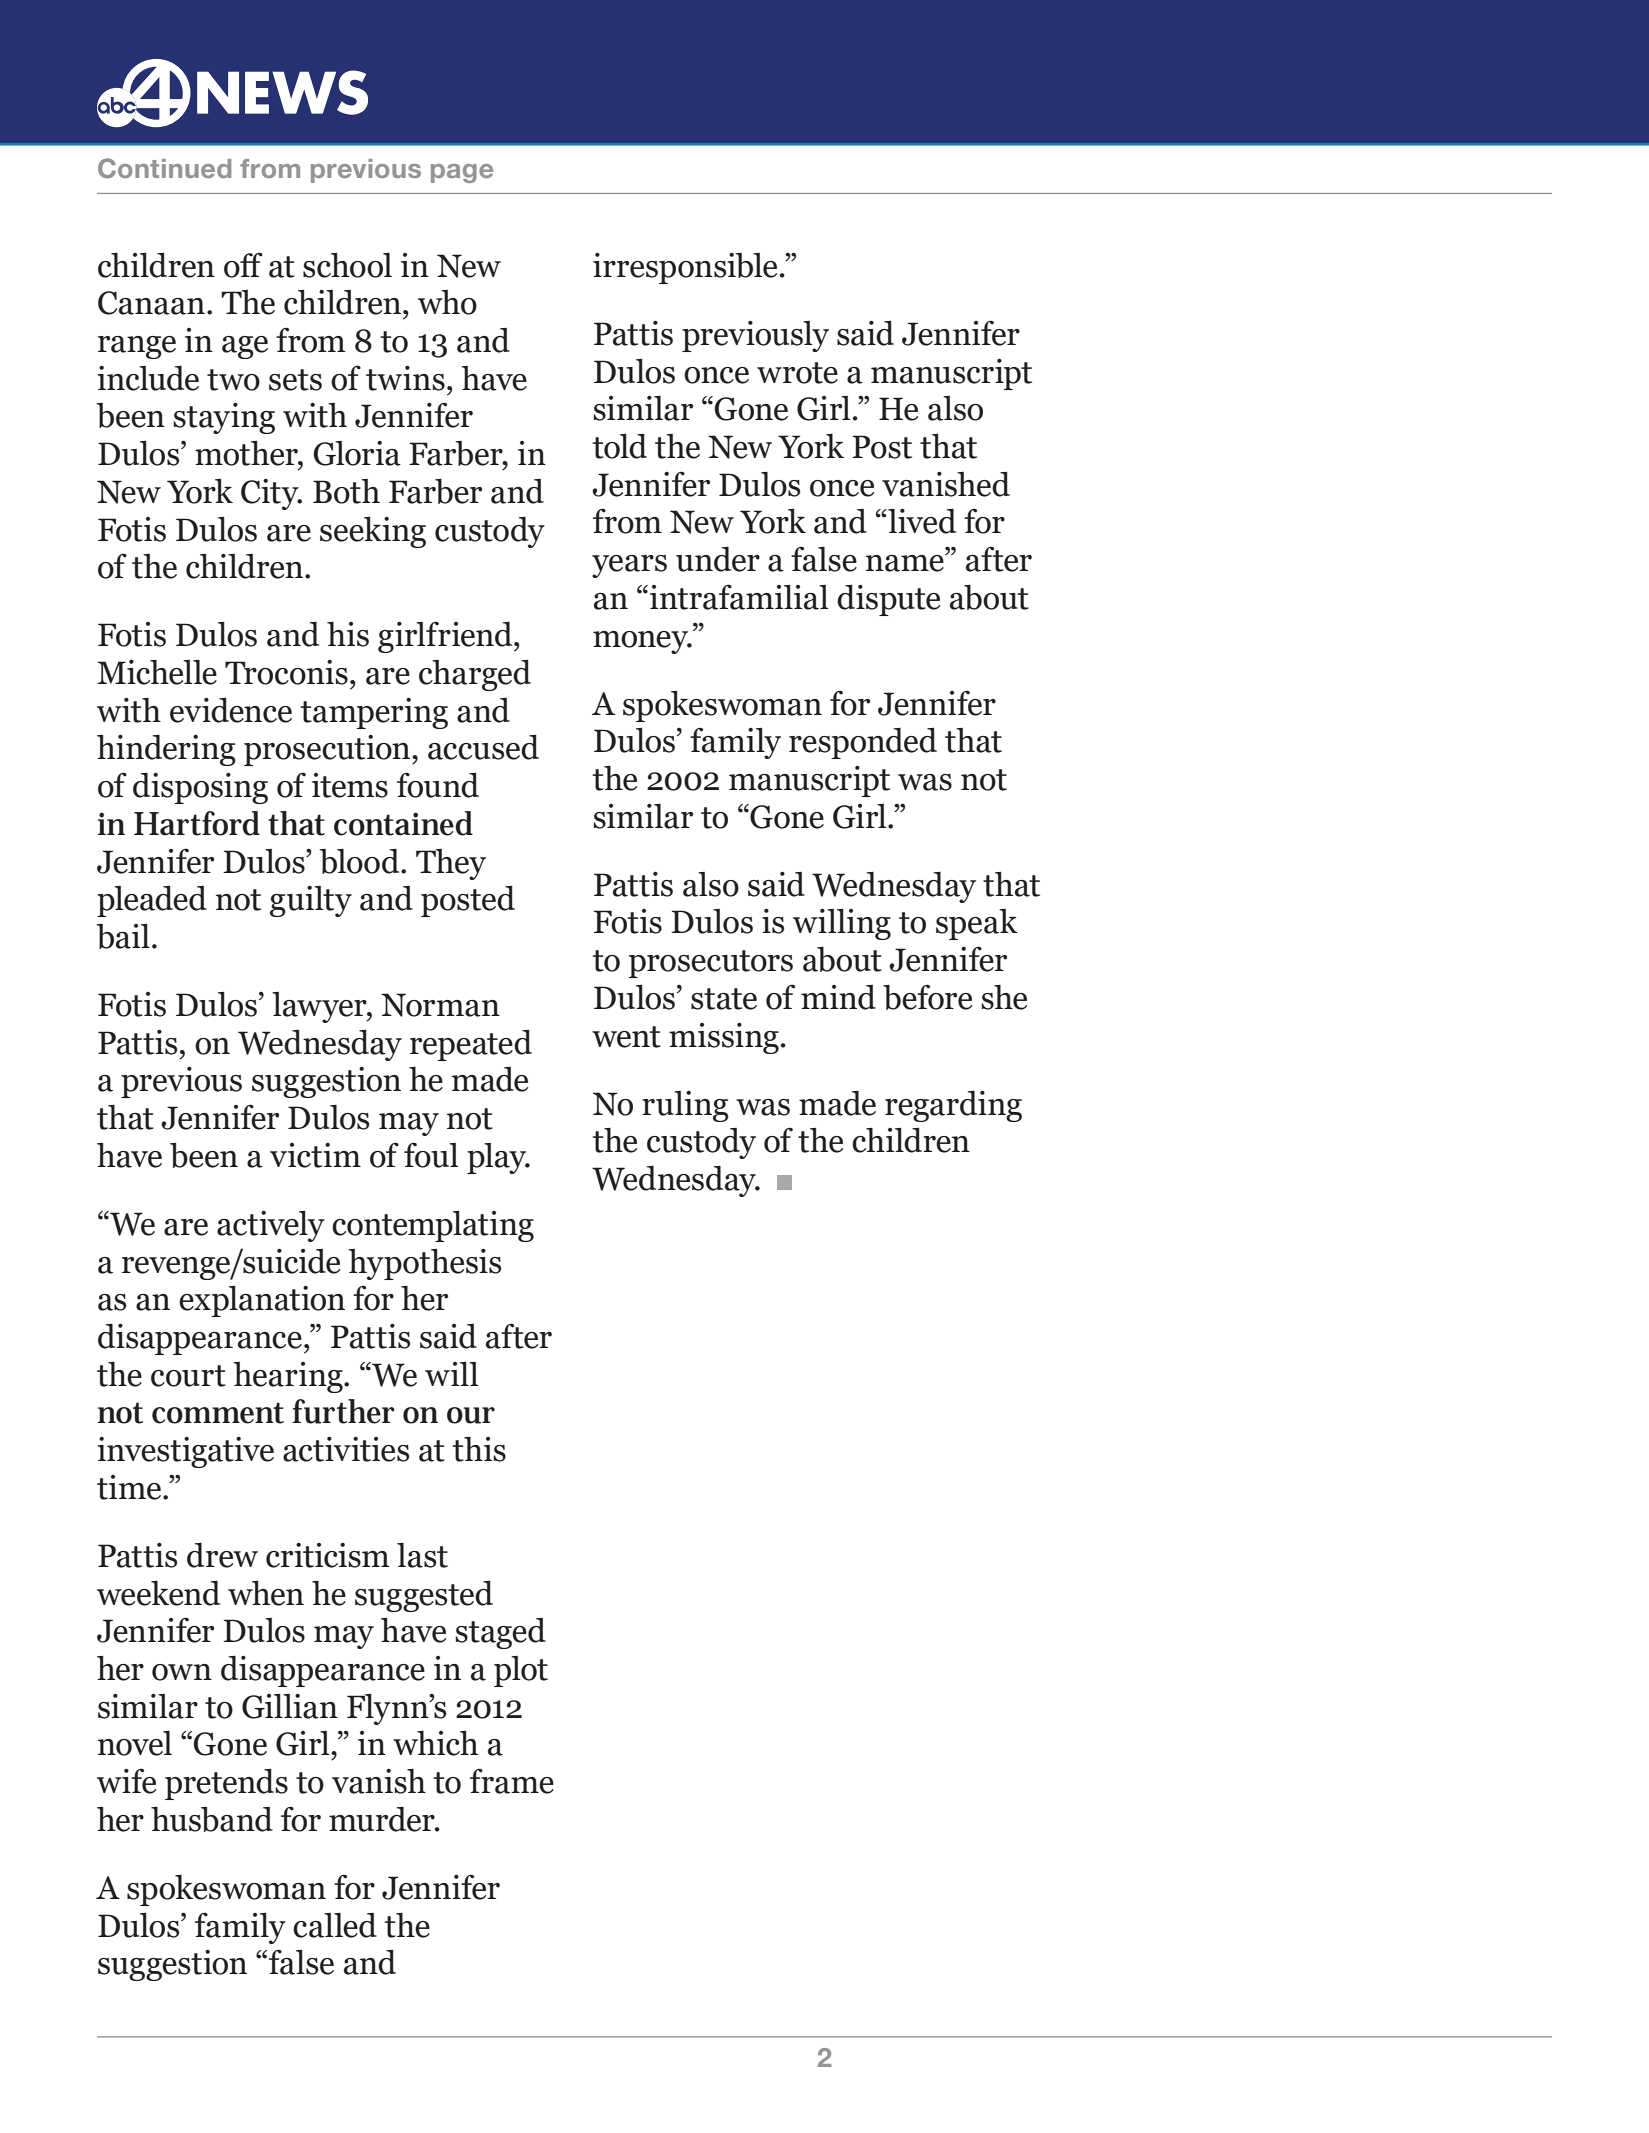 This screenshot has height=2133, width=1649. What do you see at coordinates (521, 1671) in the screenshot?
I see `plot` at bounding box center [521, 1671].
